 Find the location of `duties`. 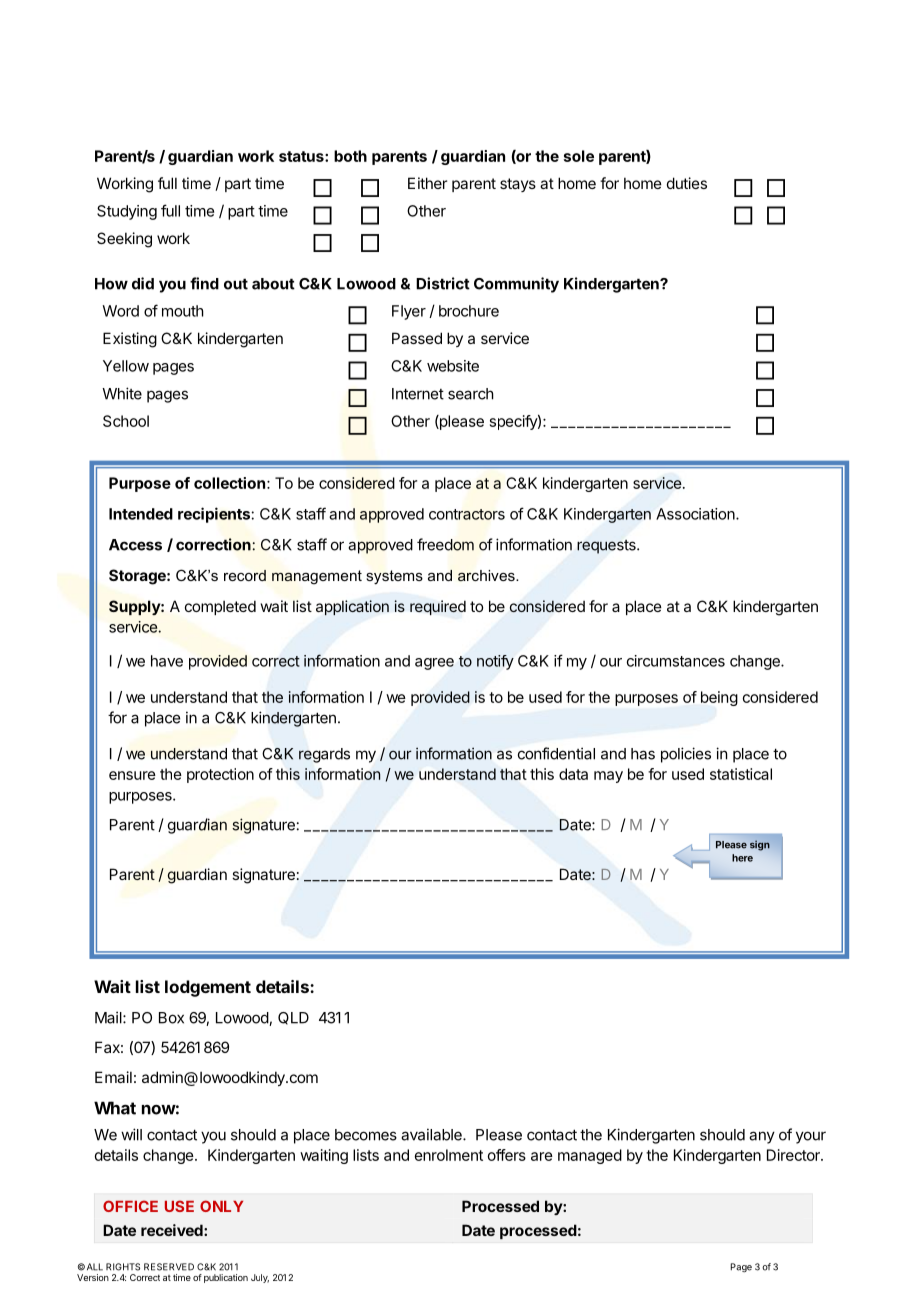

duties is located at coordinates (687, 183).
